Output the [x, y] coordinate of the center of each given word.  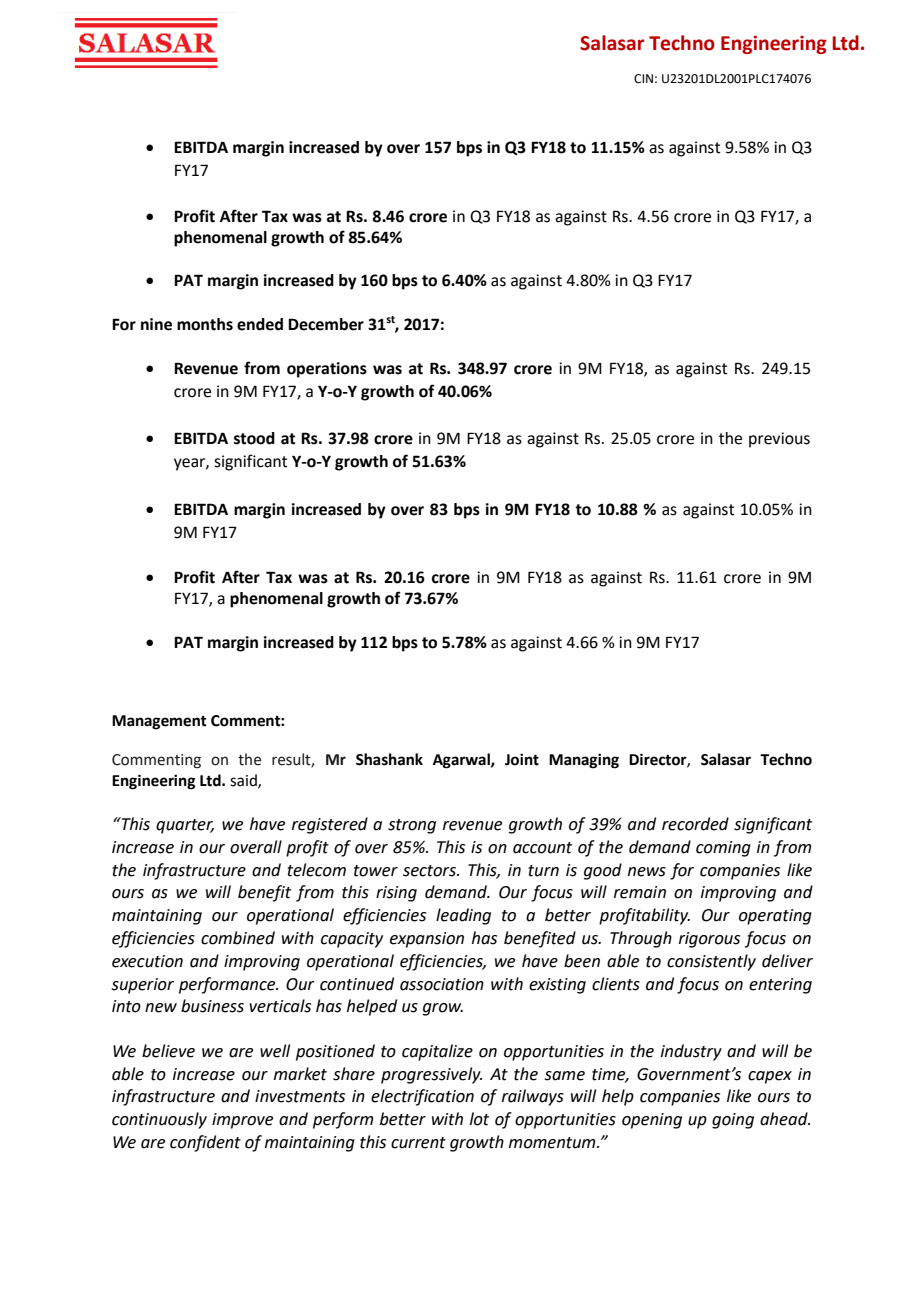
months [205, 324]
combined [238, 938]
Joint [522, 759]
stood [254, 438]
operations [327, 370]
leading [463, 916]
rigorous [709, 940]
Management [159, 722]
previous [779, 440]
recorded [695, 824]
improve [242, 1121]
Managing [584, 761]
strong [412, 826]
